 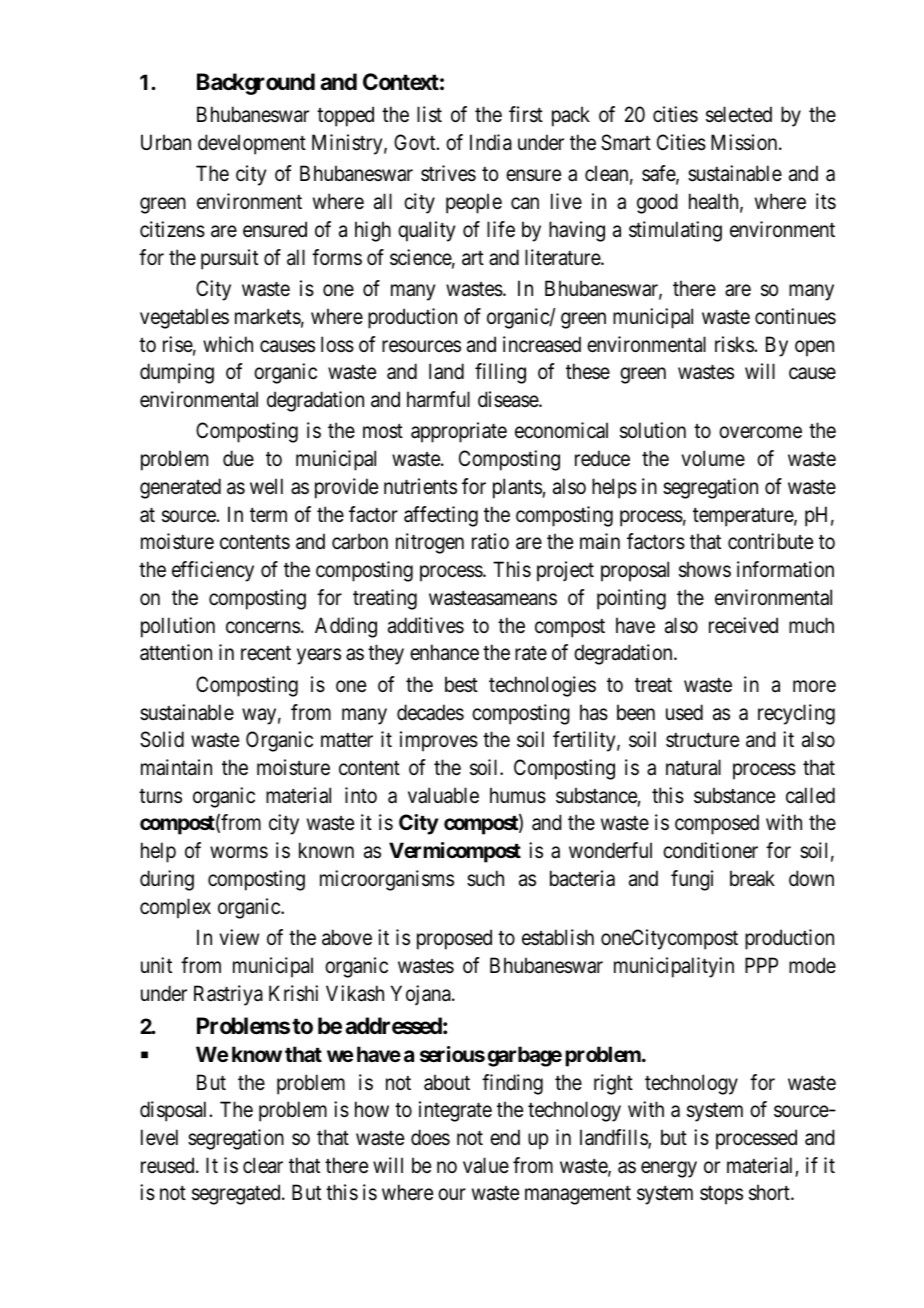 I want to click on structure, so click(x=702, y=740).
